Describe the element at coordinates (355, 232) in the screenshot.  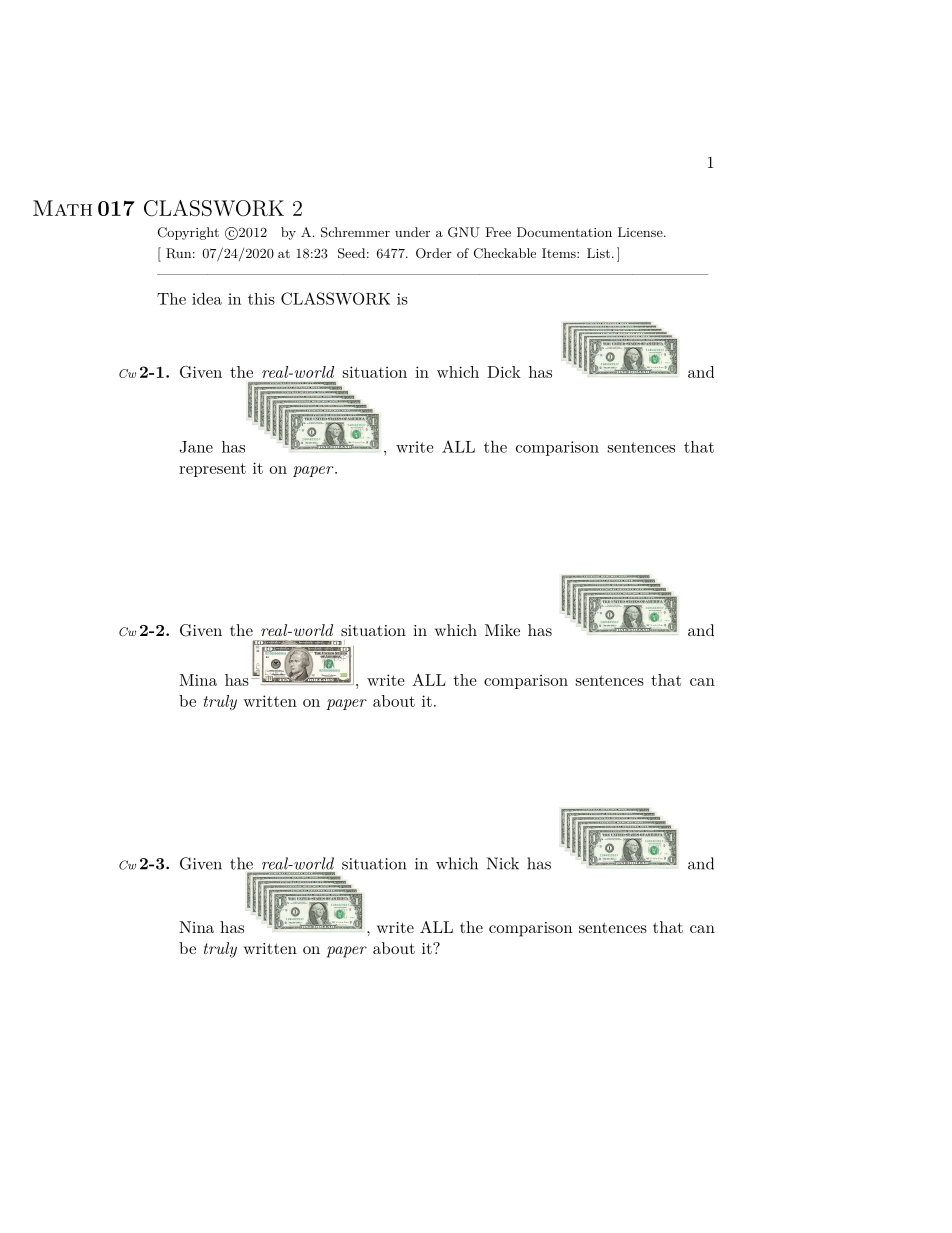
I see `Schremmer` at that location.
